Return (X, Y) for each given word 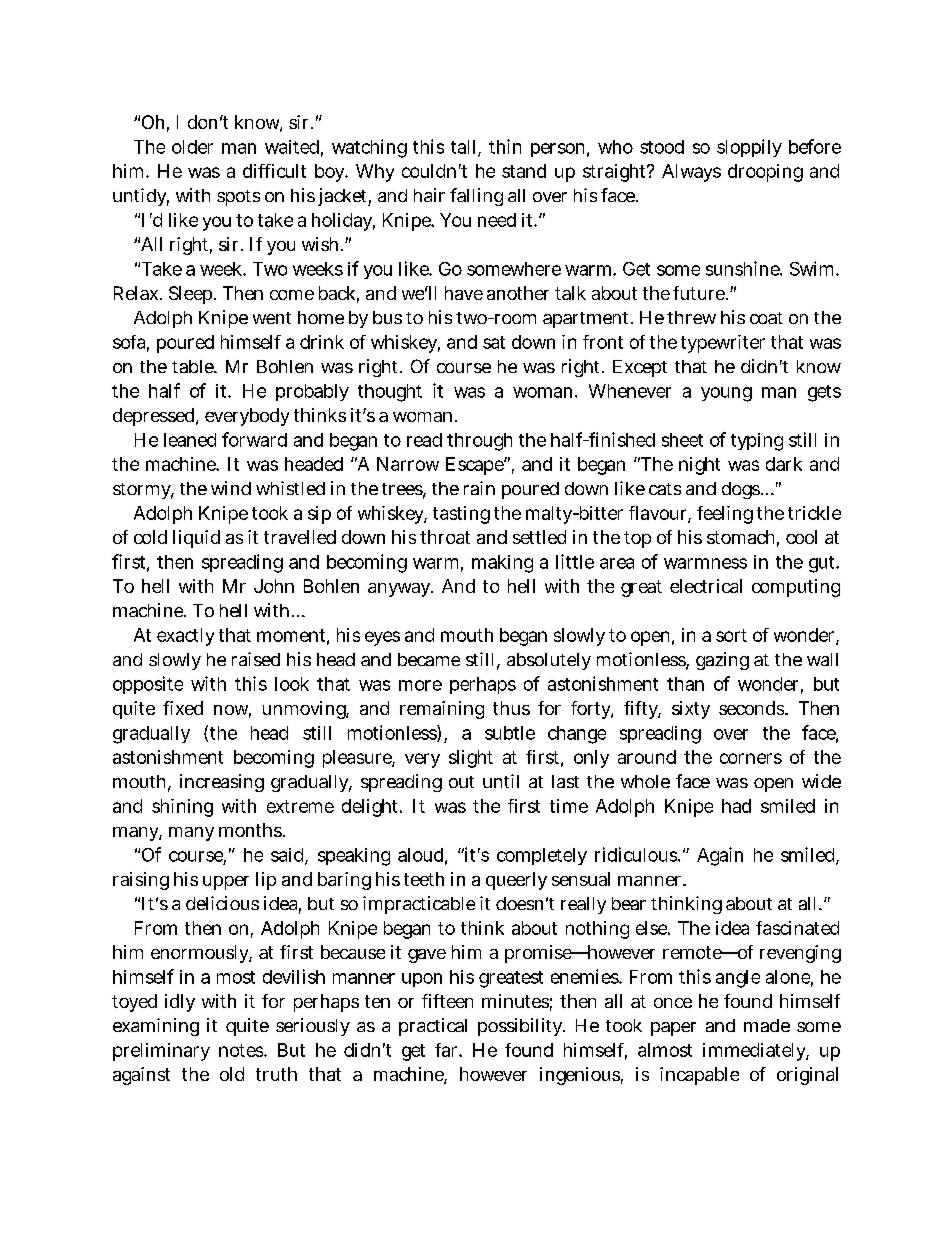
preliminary (161, 1052)
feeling (725, 515)
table (194, 366)
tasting (461, 515)
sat (494, 342)
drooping (765, 173)
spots (238, 198)
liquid (196, 539)
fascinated (797, 928)
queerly (516, 881)
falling (476, 197)
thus (511, 708)
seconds (753, 708)
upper (226, 883)
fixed (183, 708)
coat (766, 318)
